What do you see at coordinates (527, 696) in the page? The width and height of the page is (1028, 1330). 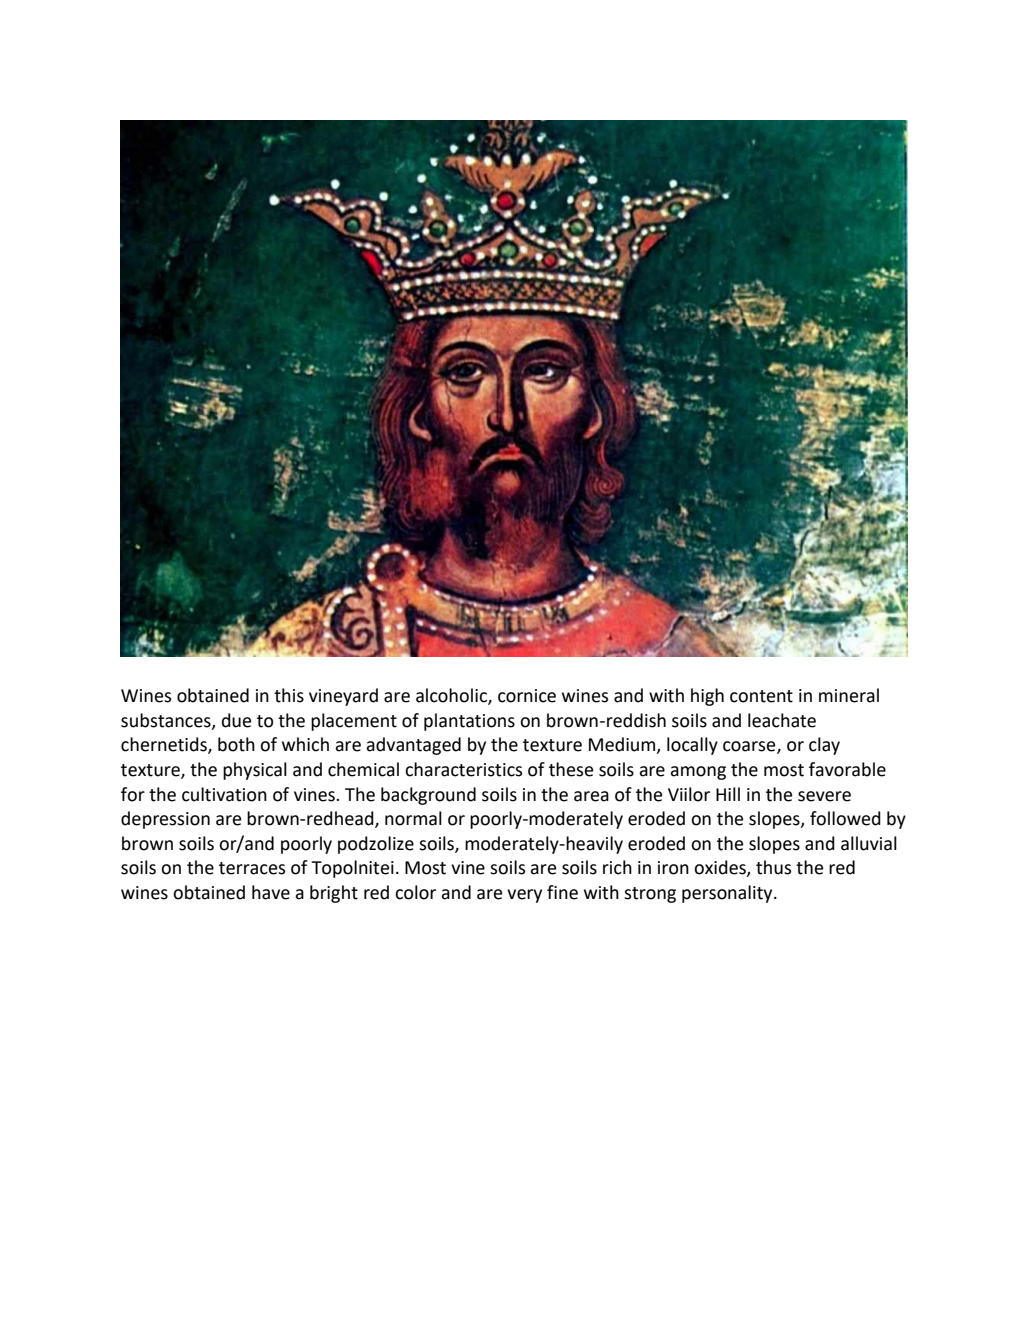 I see `cornice` at bounding box center [527, 696].
